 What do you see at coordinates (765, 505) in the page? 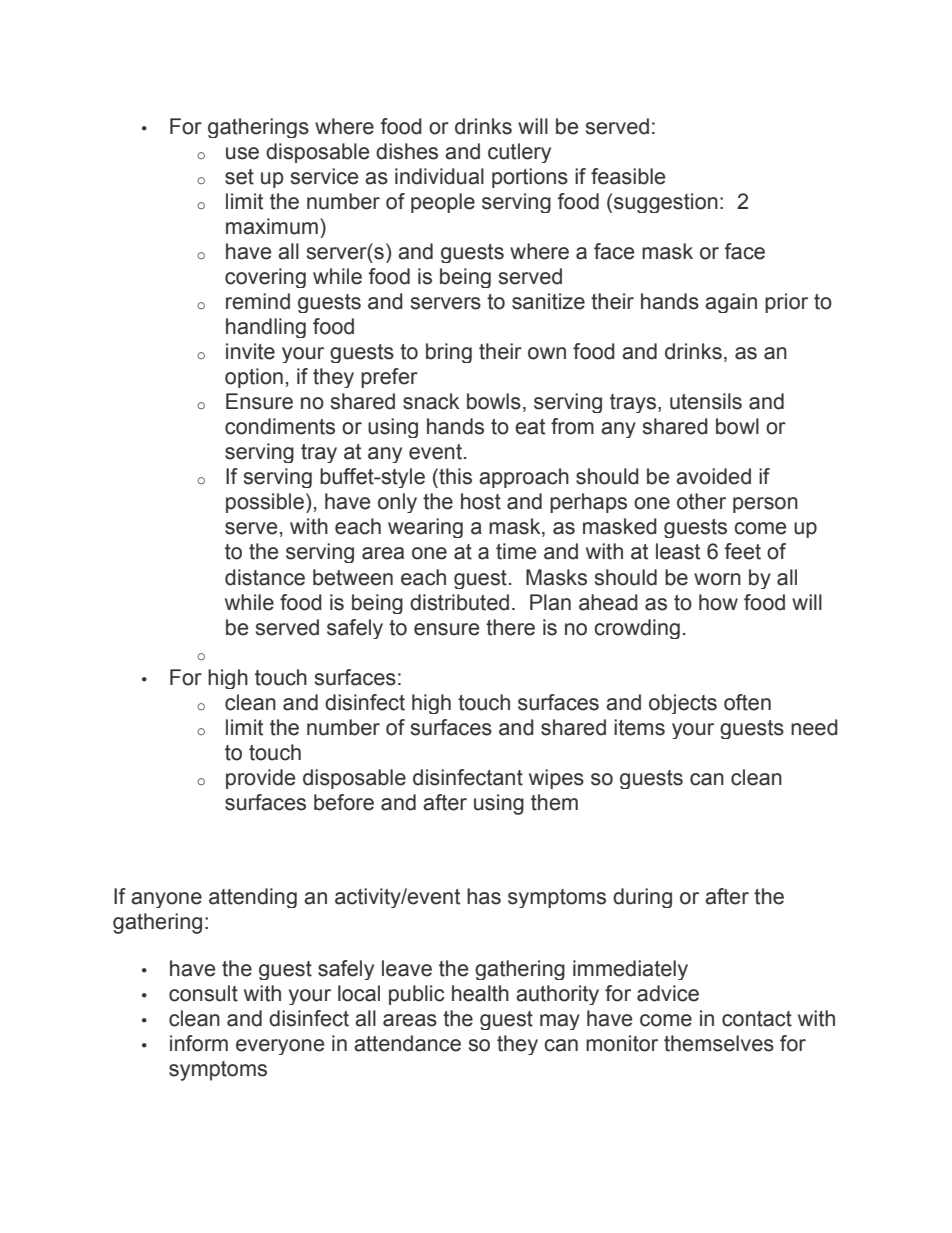
I see `person` at bounding box center [765, 505].
